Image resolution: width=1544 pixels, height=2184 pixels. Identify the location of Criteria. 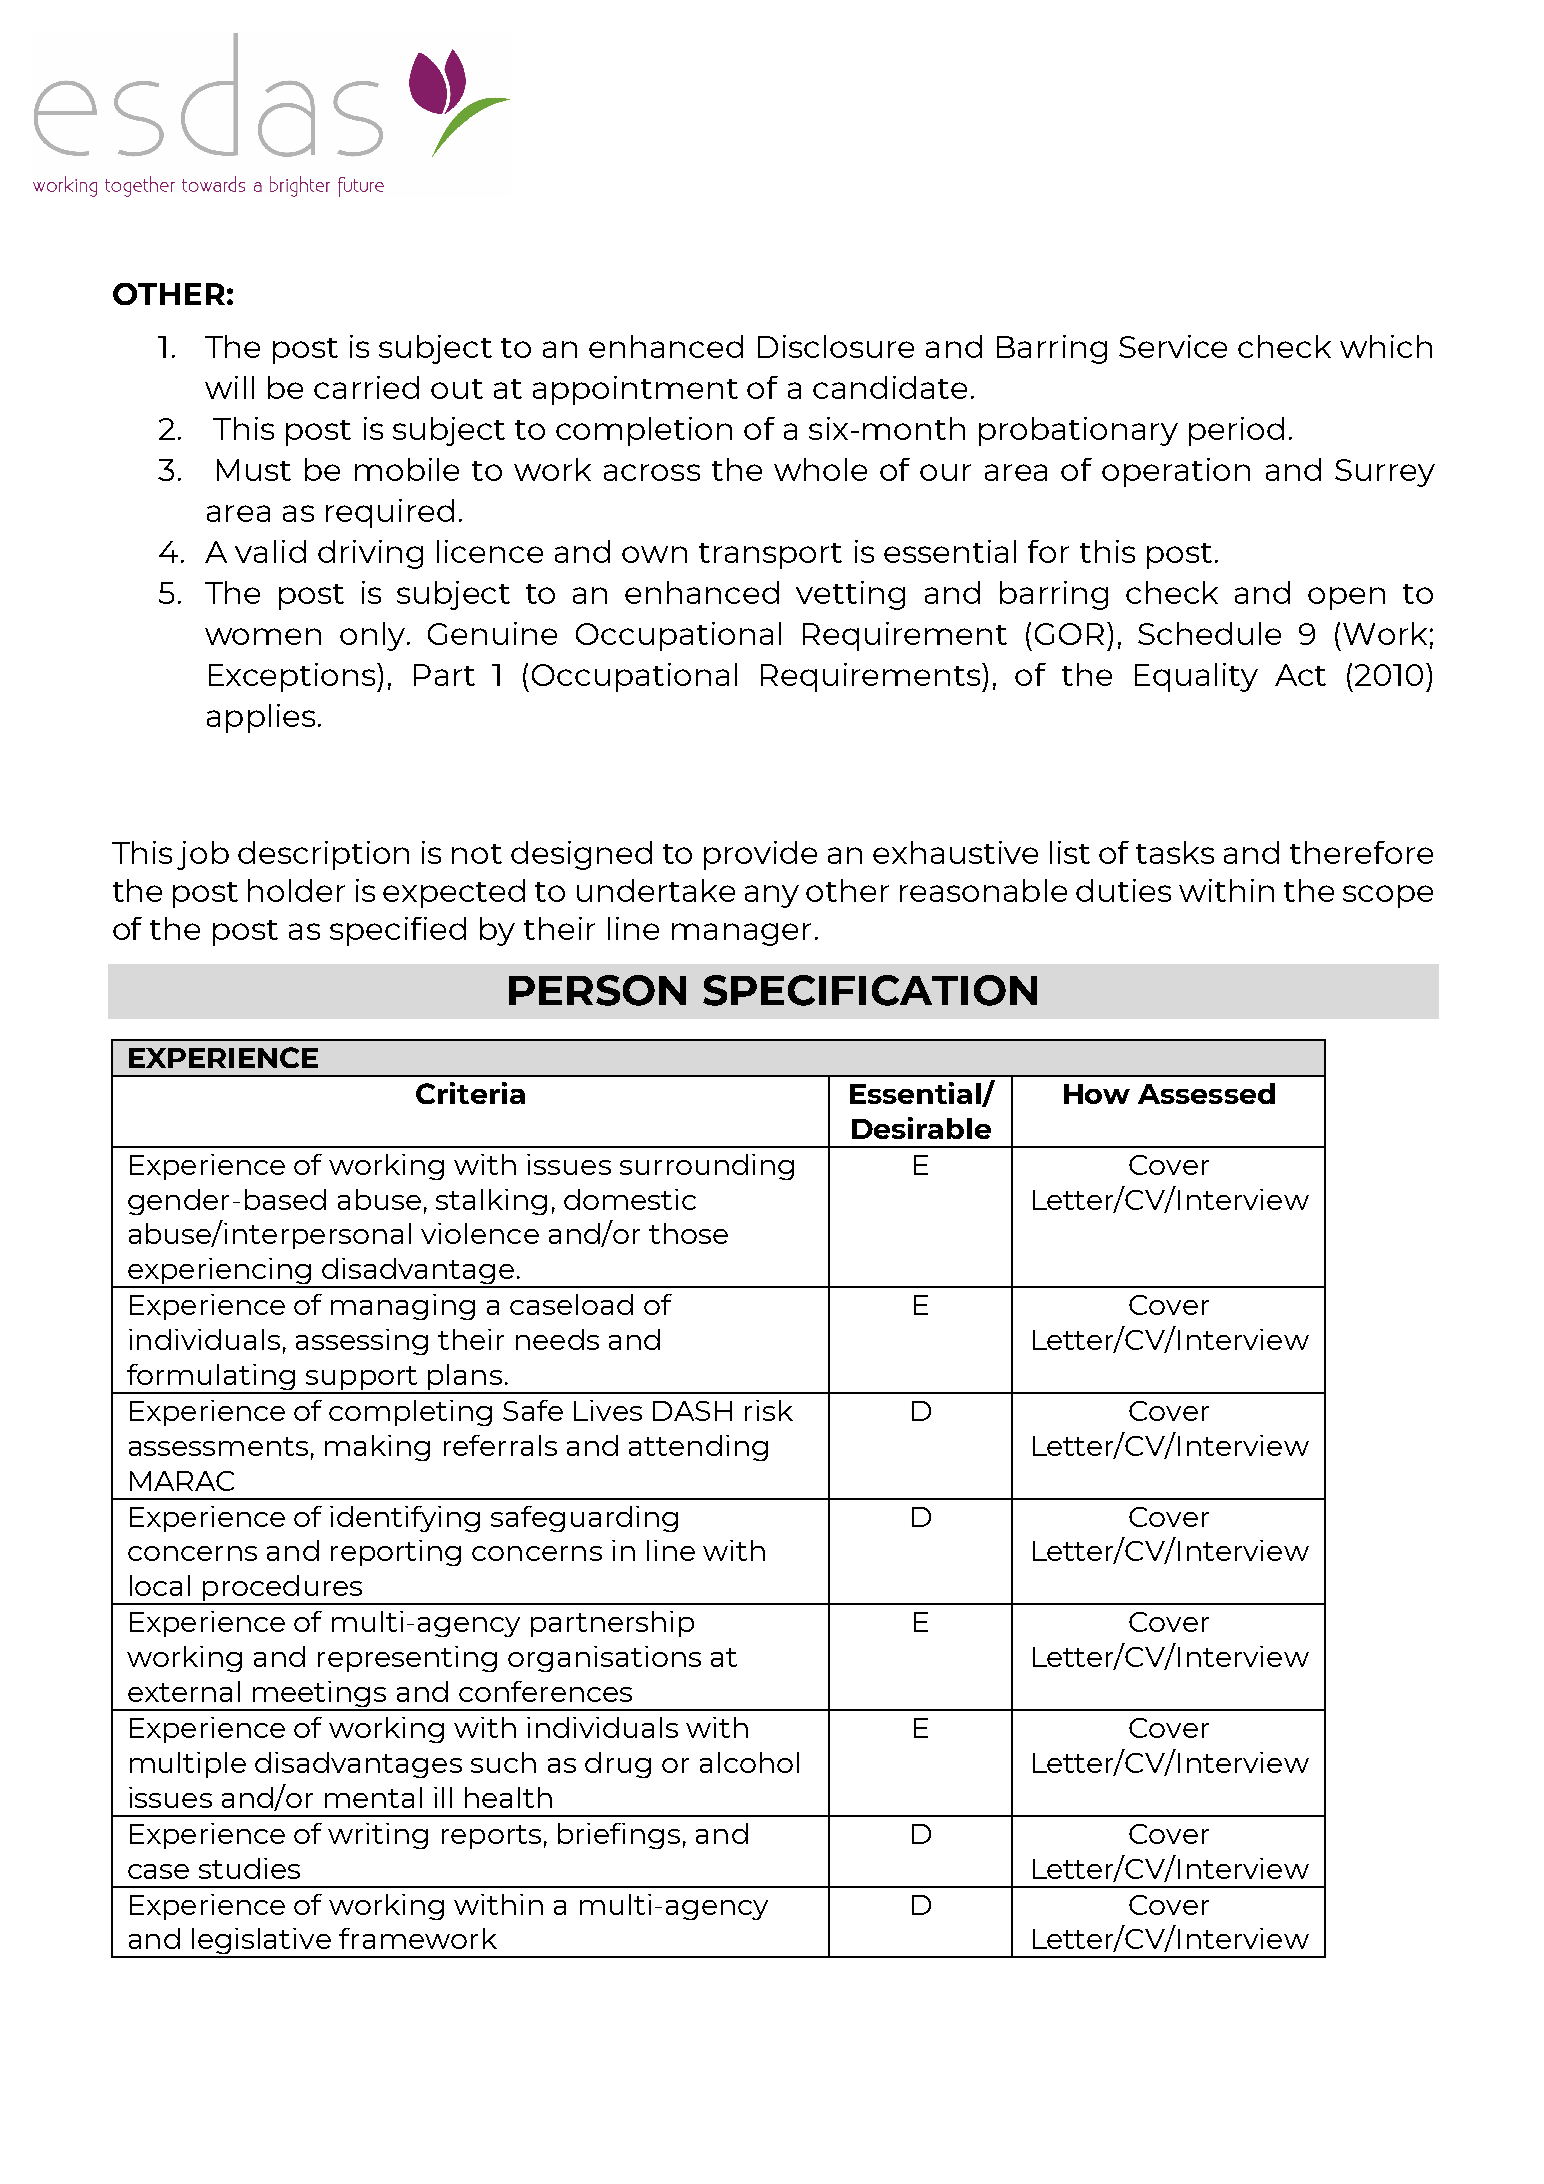
(470, 1093).
